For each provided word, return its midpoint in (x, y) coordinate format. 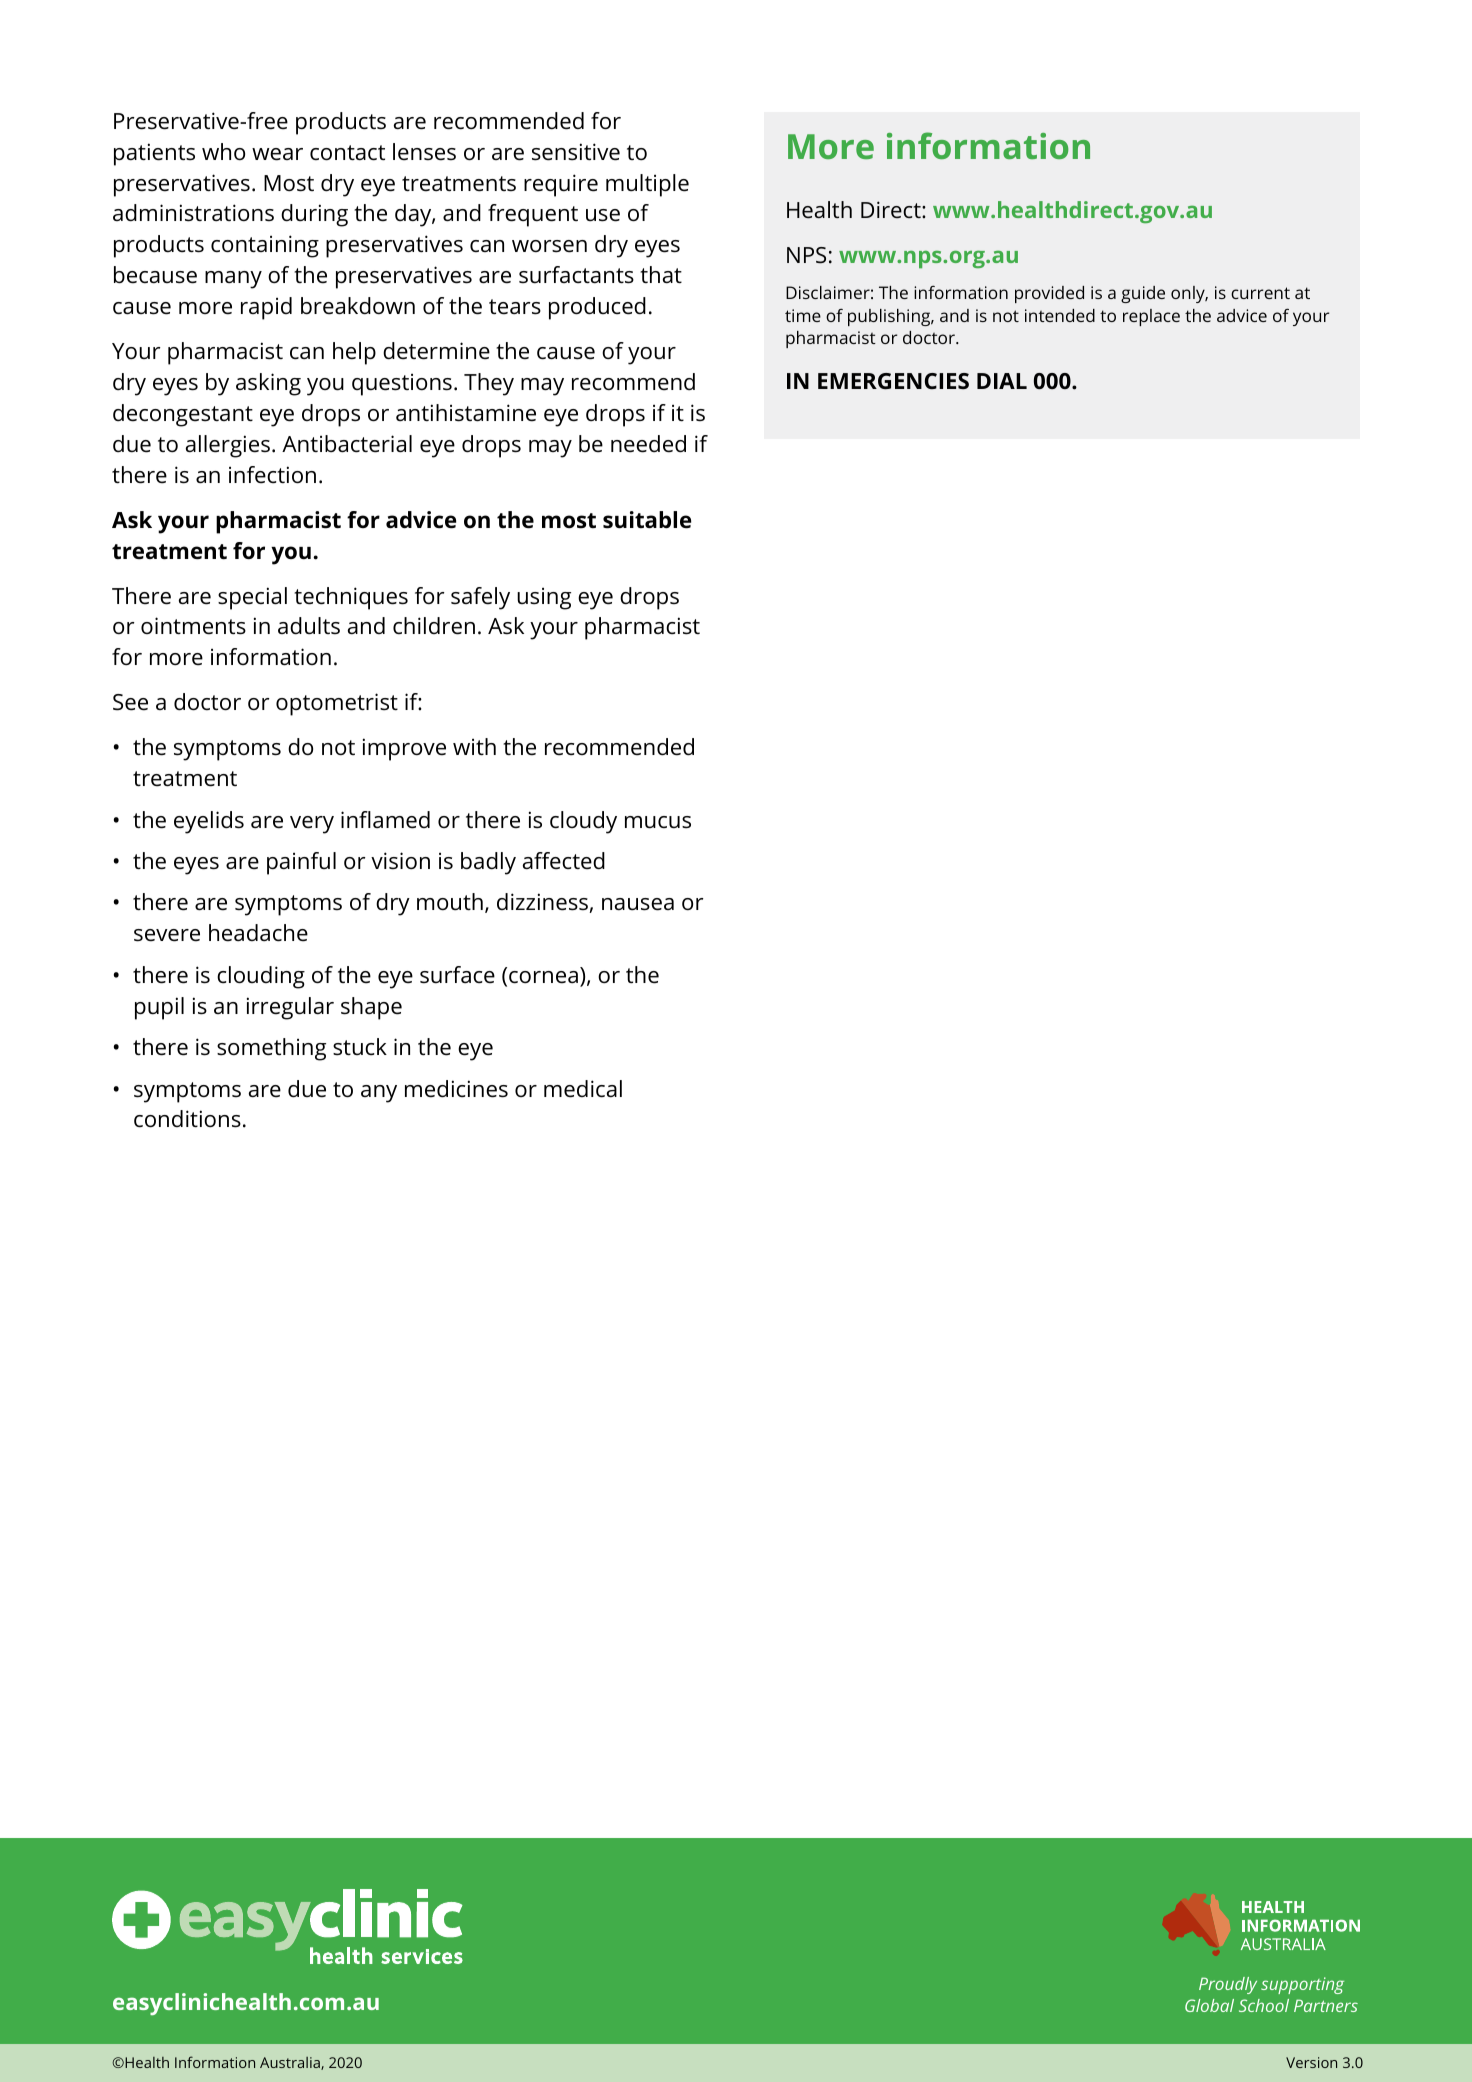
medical (583, 1089)
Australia (291, 2063)
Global (1209, 2005)
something (271, 1049)
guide (1143, 294)
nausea (638, 904)
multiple (647, 185)
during (314, 215)
